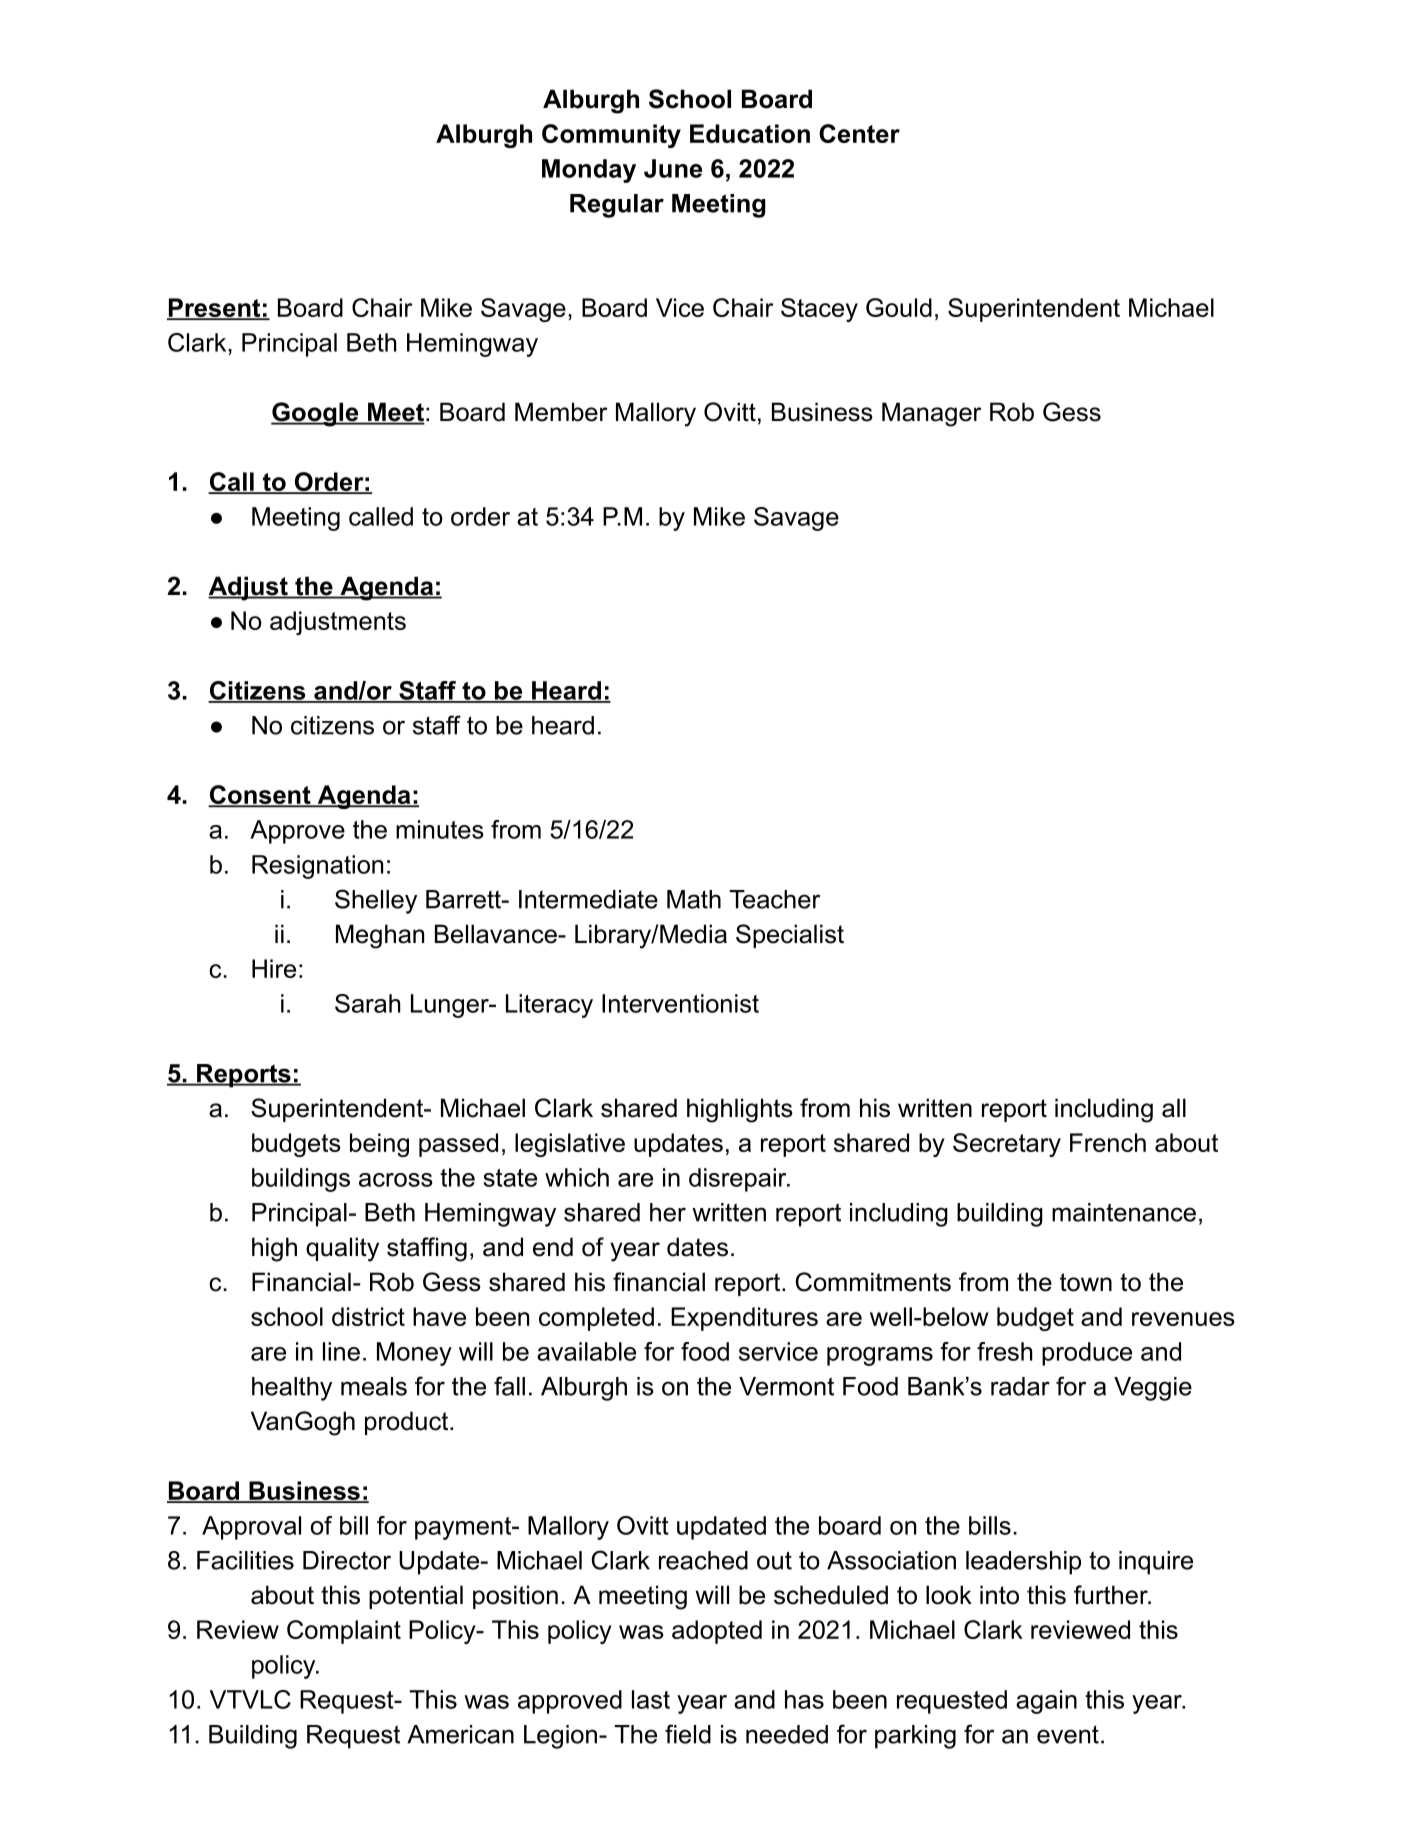 The width and height of the image is (1419, 1837). What do you see at coordinates (1108, 1142) in the image?
I see `French` at bounding box center [1108, 1142].
